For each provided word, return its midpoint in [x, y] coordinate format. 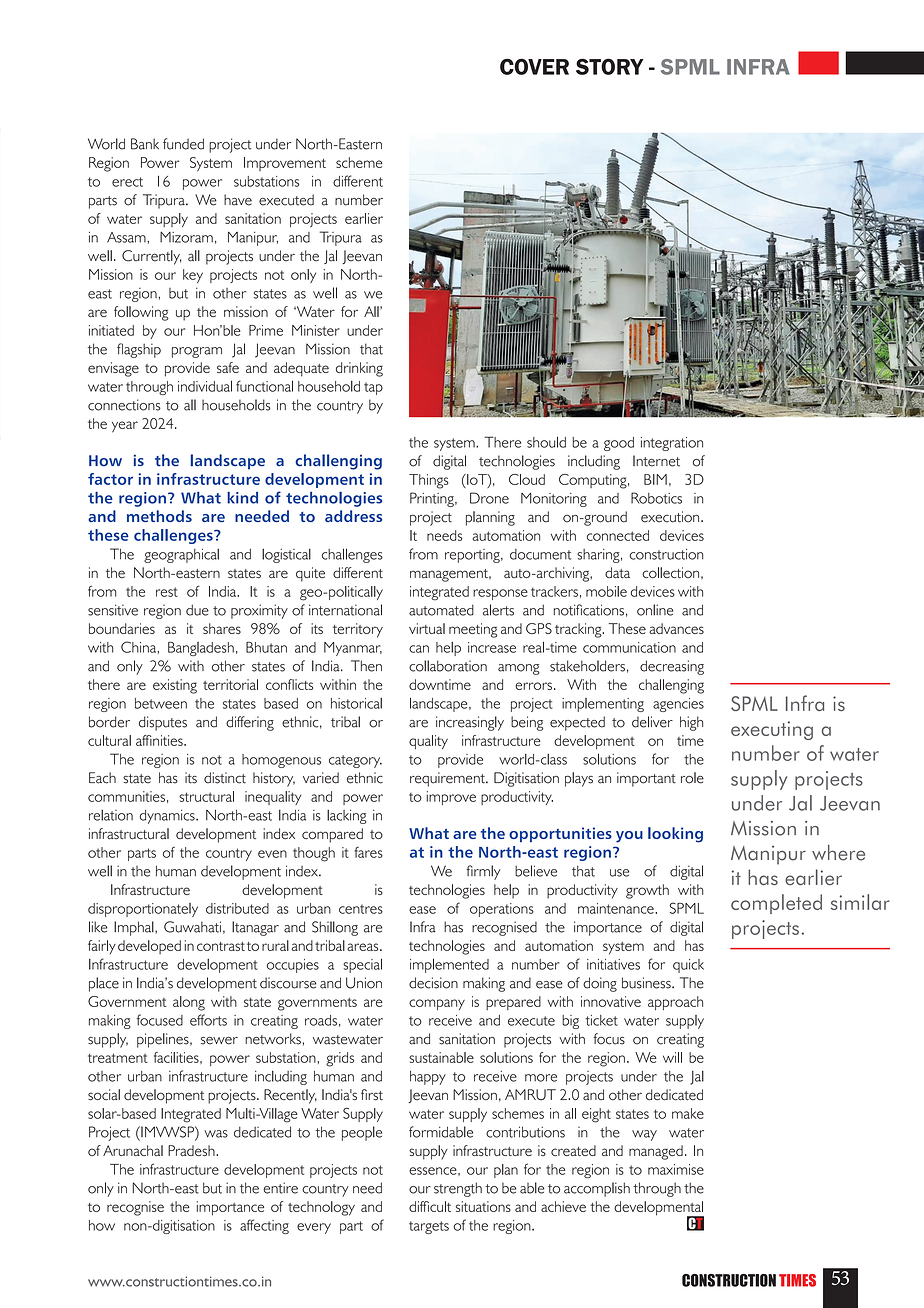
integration [672, 444]
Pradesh [192, 1150]
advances [676, 628]
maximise [676, 1169]
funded [183, 144]
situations [483, 1206]
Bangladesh [201, 649]
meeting [473, 630]
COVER [534, 66]
